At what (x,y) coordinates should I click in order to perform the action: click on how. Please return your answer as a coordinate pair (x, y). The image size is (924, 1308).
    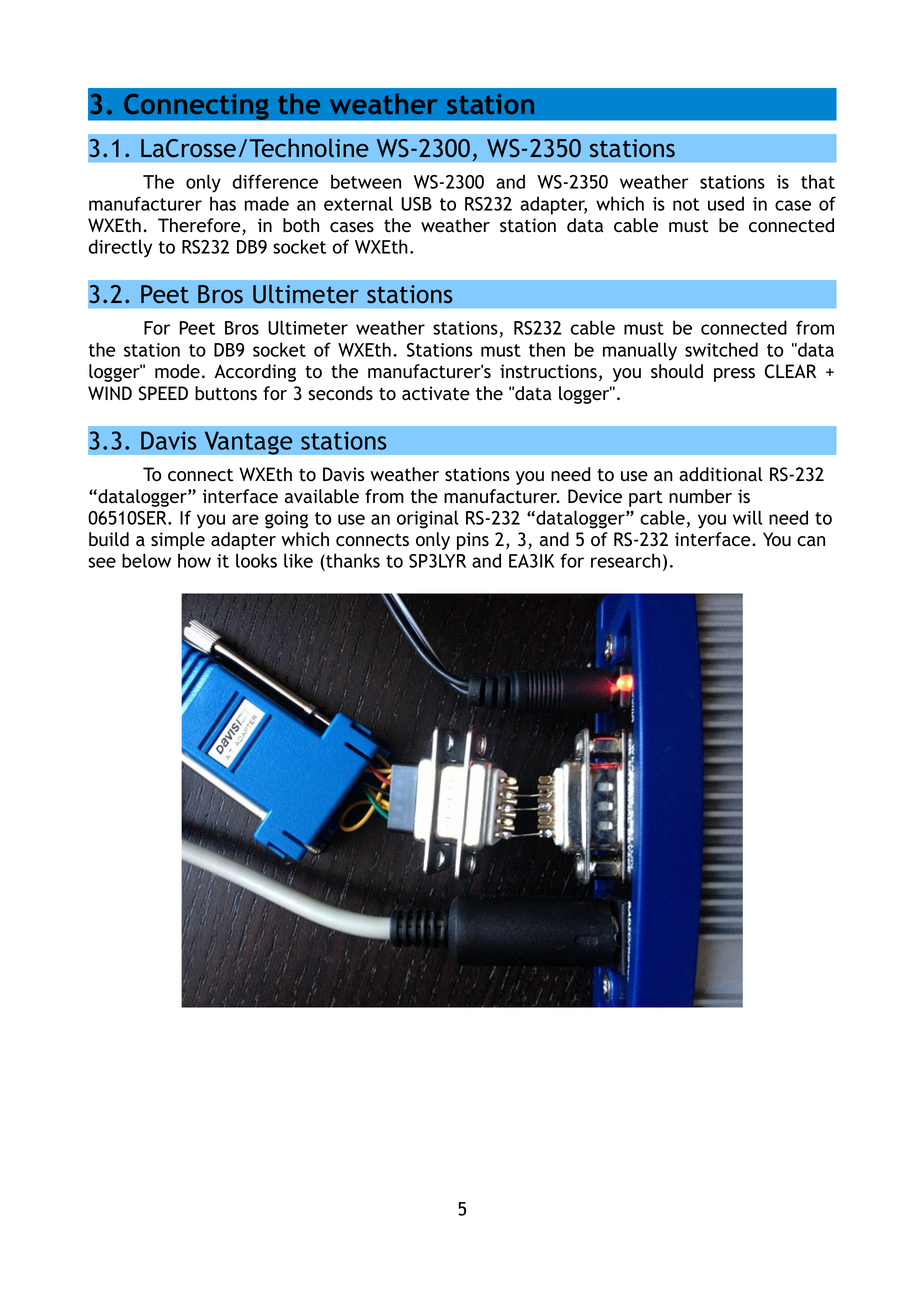
    Looking at the image, I should click on (194, 560).
